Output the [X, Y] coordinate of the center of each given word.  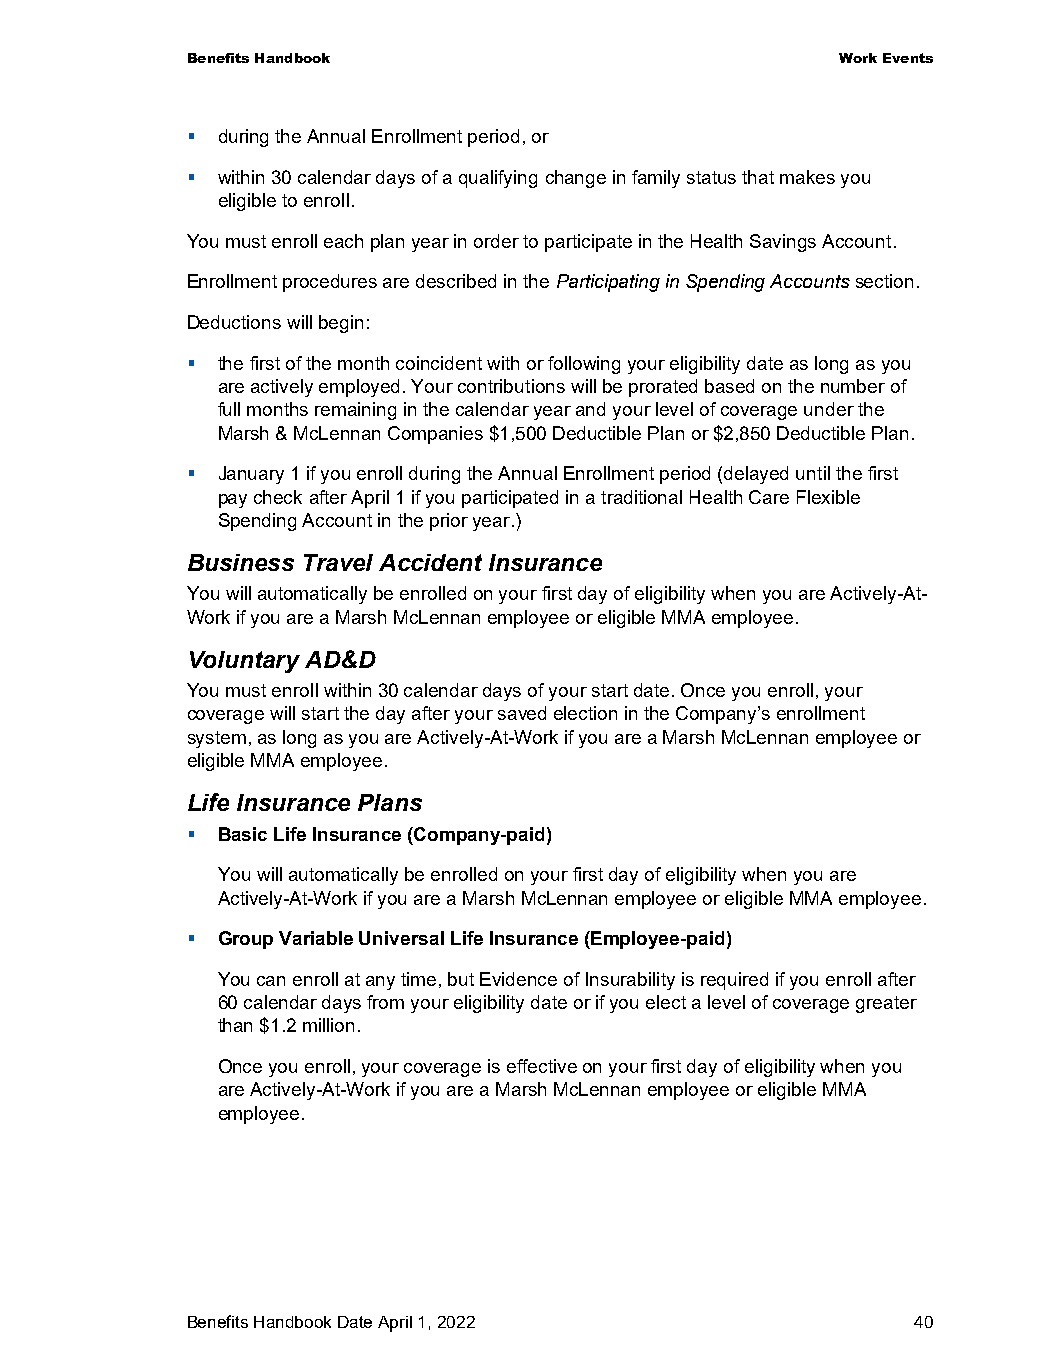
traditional [641, 497]
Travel [338, 562]
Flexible [828, 497]
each [343, 241]
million [328, 1025]
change [576, 179]
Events [908, 58]
